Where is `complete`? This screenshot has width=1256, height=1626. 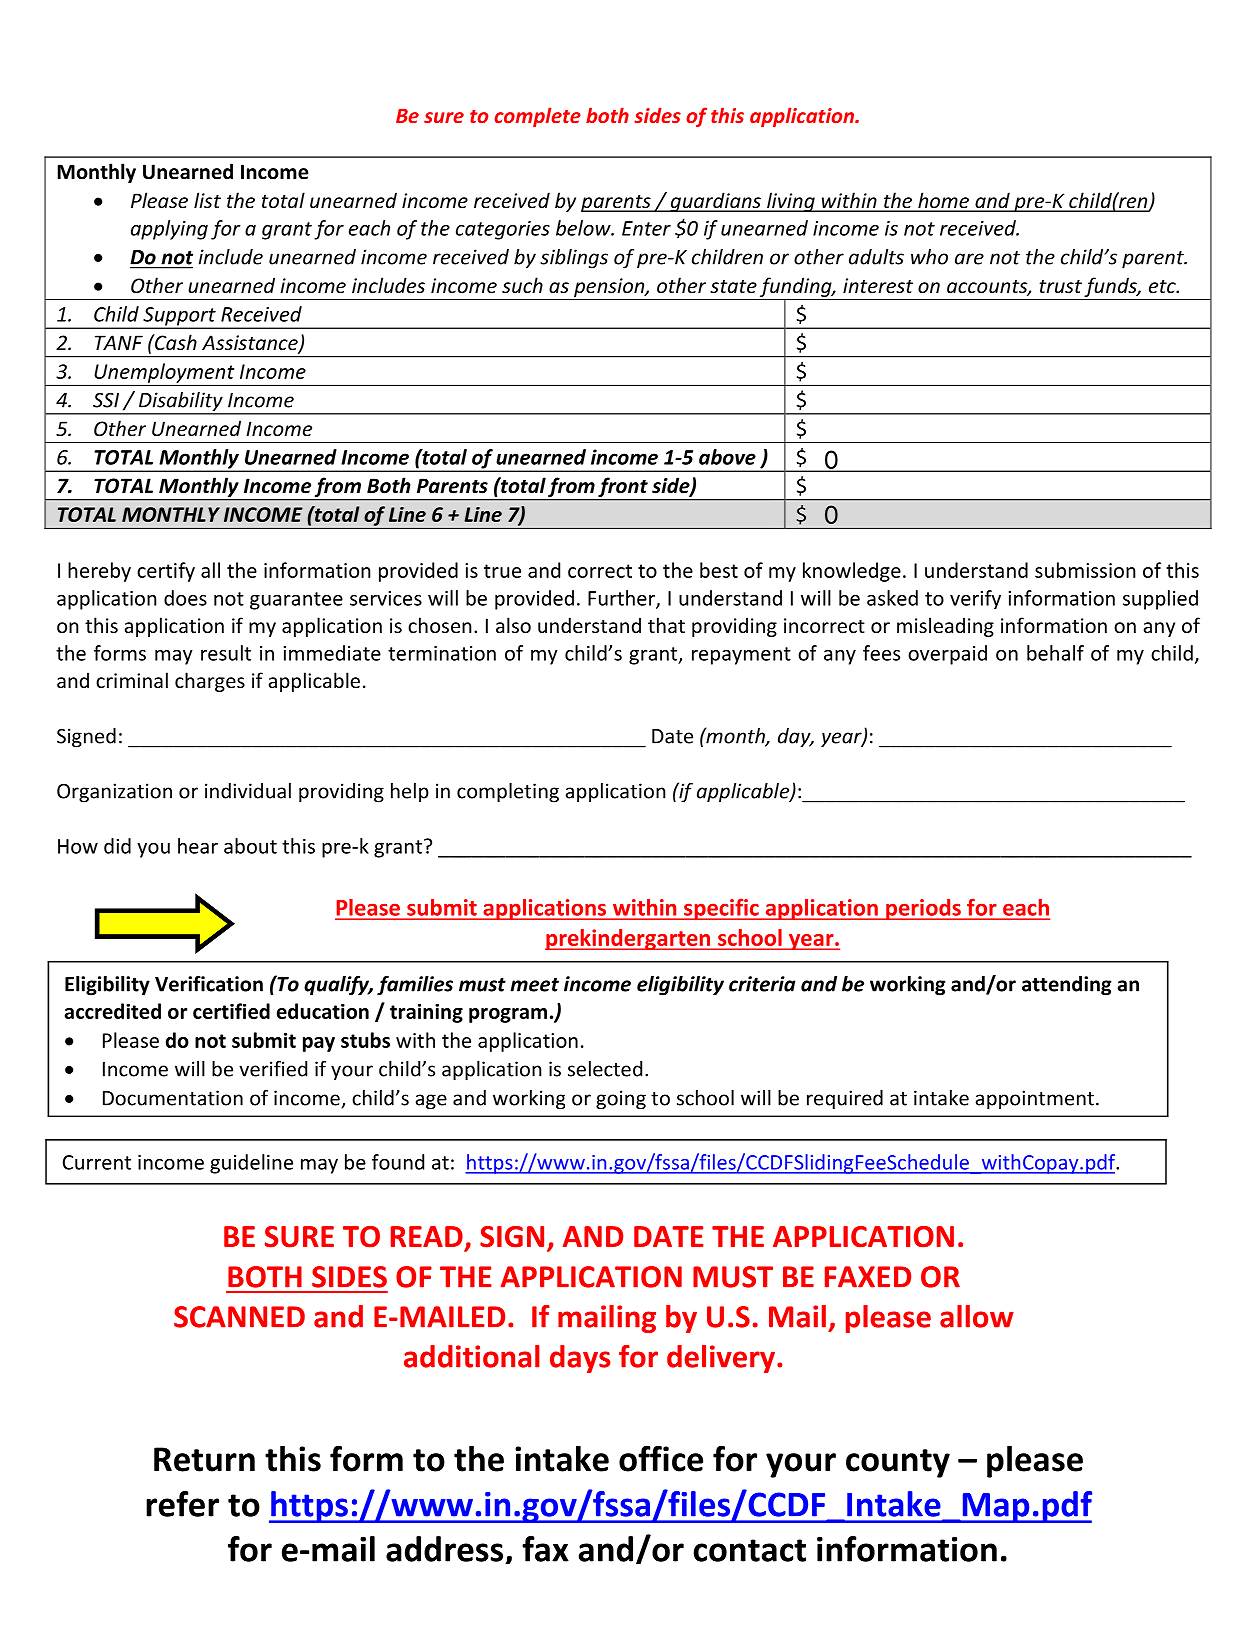
complete is located at coordinates (537, 117).
